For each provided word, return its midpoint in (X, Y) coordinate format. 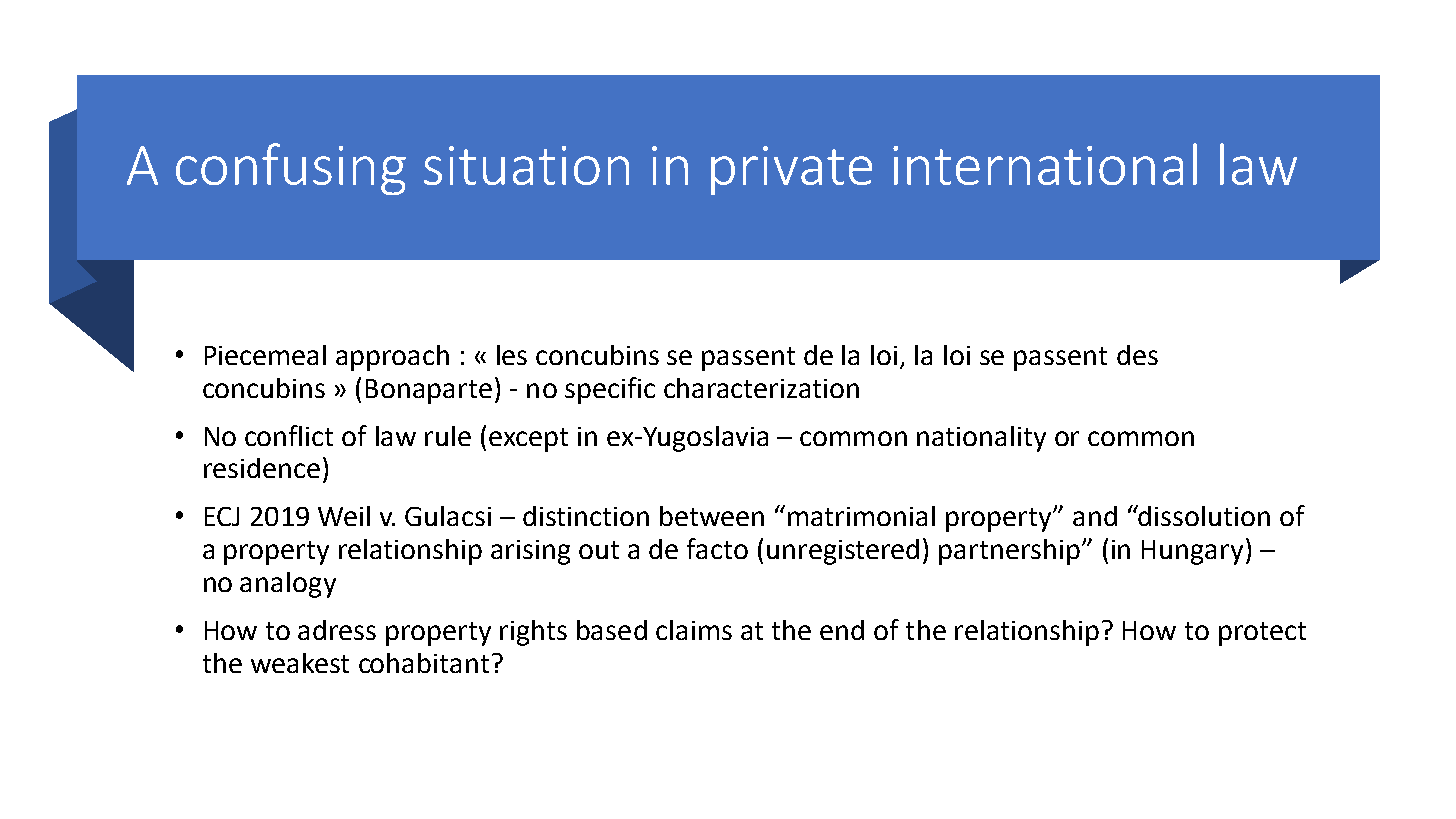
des (1137, 355)
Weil (344, 516)
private (791, 170)
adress (337, 630)
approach (392, 358)
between (712, 516)
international (1045, 164)
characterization (761, 388)
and (1095, 516)
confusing (291, 169)
